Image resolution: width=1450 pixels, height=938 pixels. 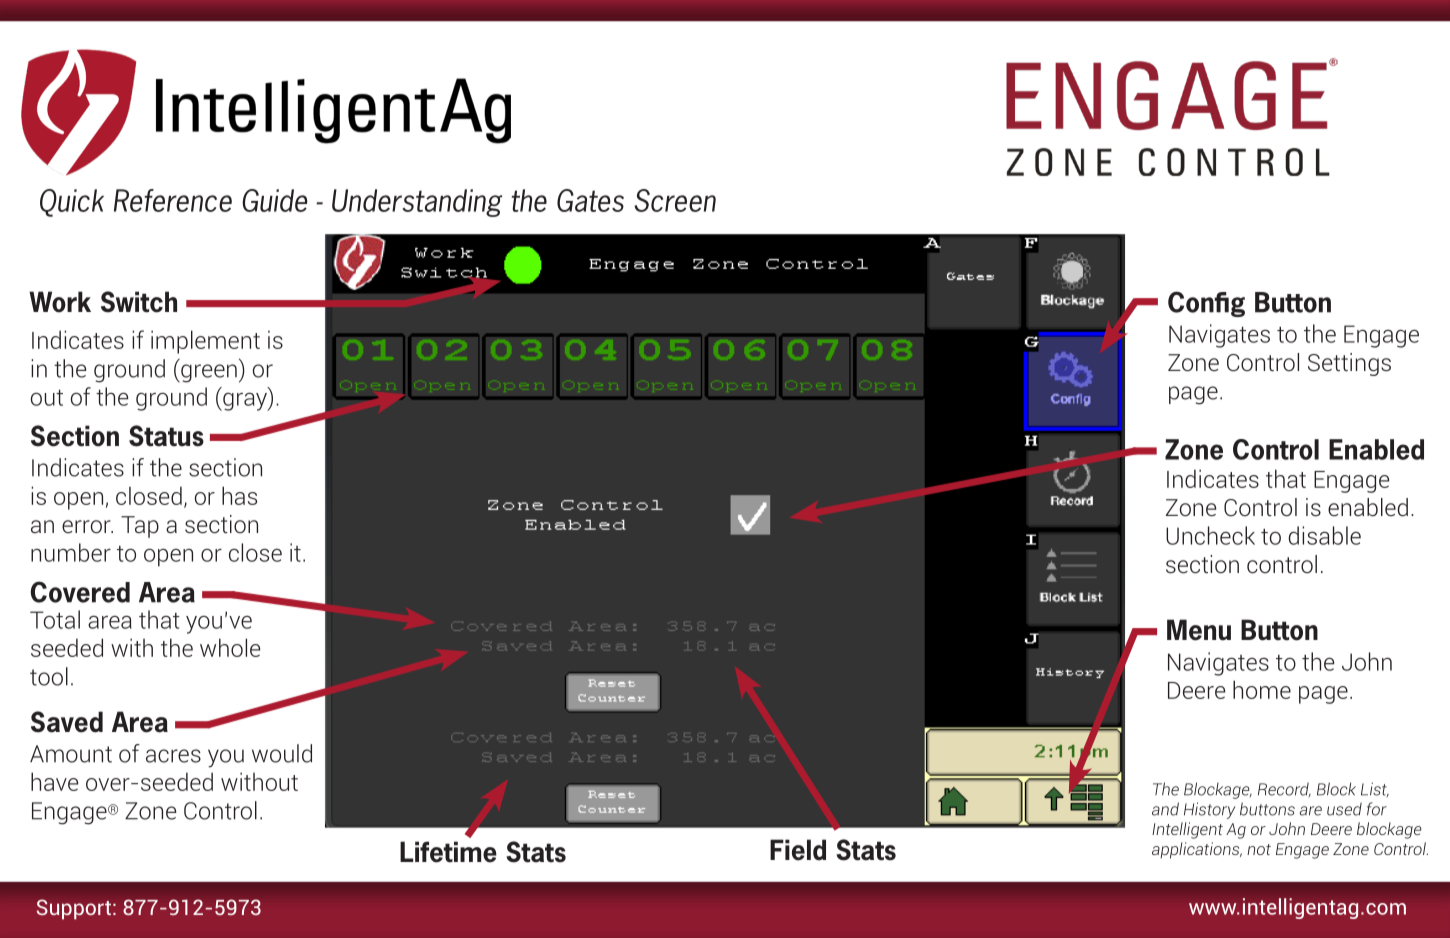 I want to click on Config, so click(x=1206, y=304).
